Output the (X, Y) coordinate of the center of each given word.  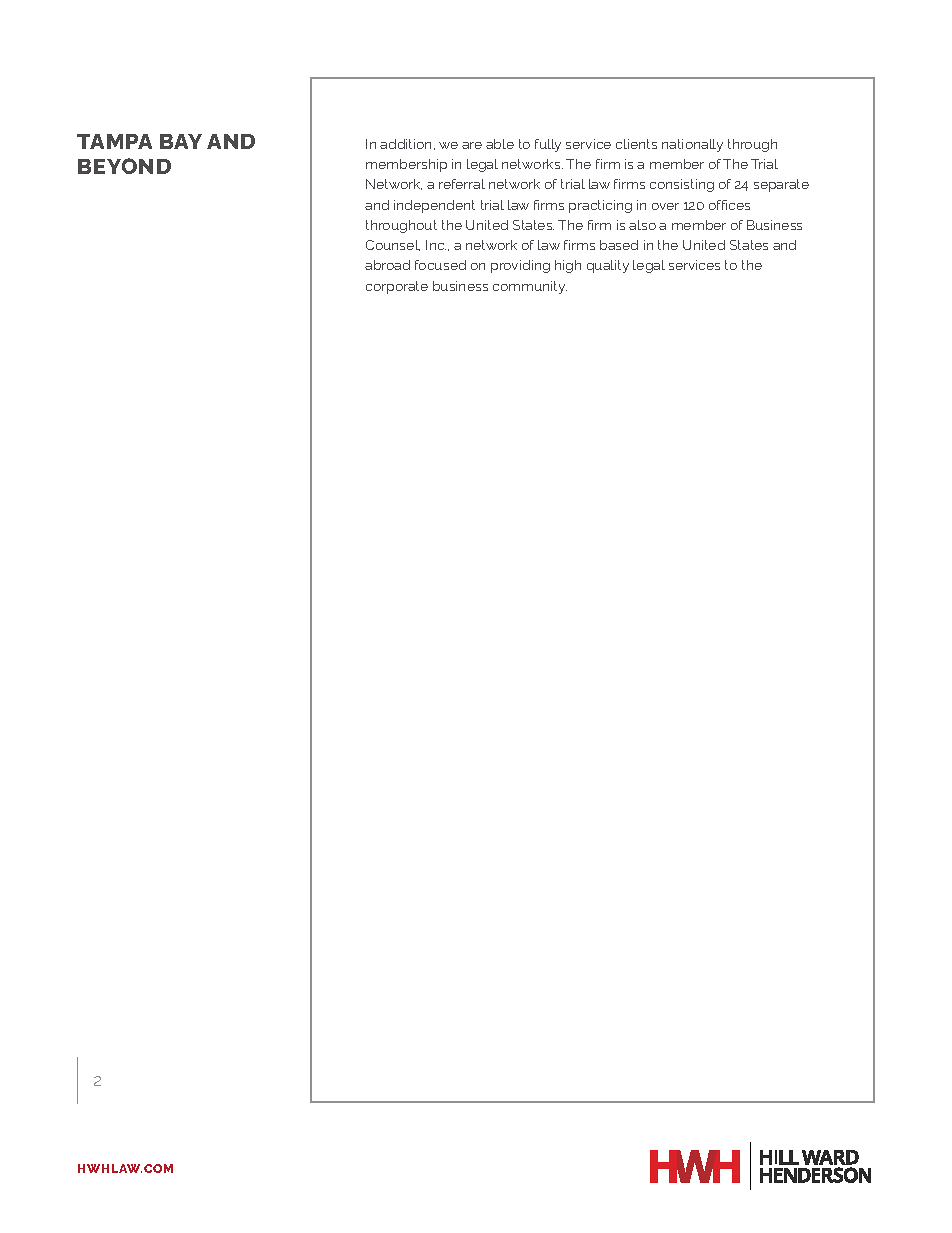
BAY (181, 141)
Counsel (393, 245)
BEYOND (124, 166)
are (472, 145)
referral (462, 184)
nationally (692, 145)
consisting (682, 185)
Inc (436, 245)
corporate (397, 287)
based (619, 245)
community (530, 287)
